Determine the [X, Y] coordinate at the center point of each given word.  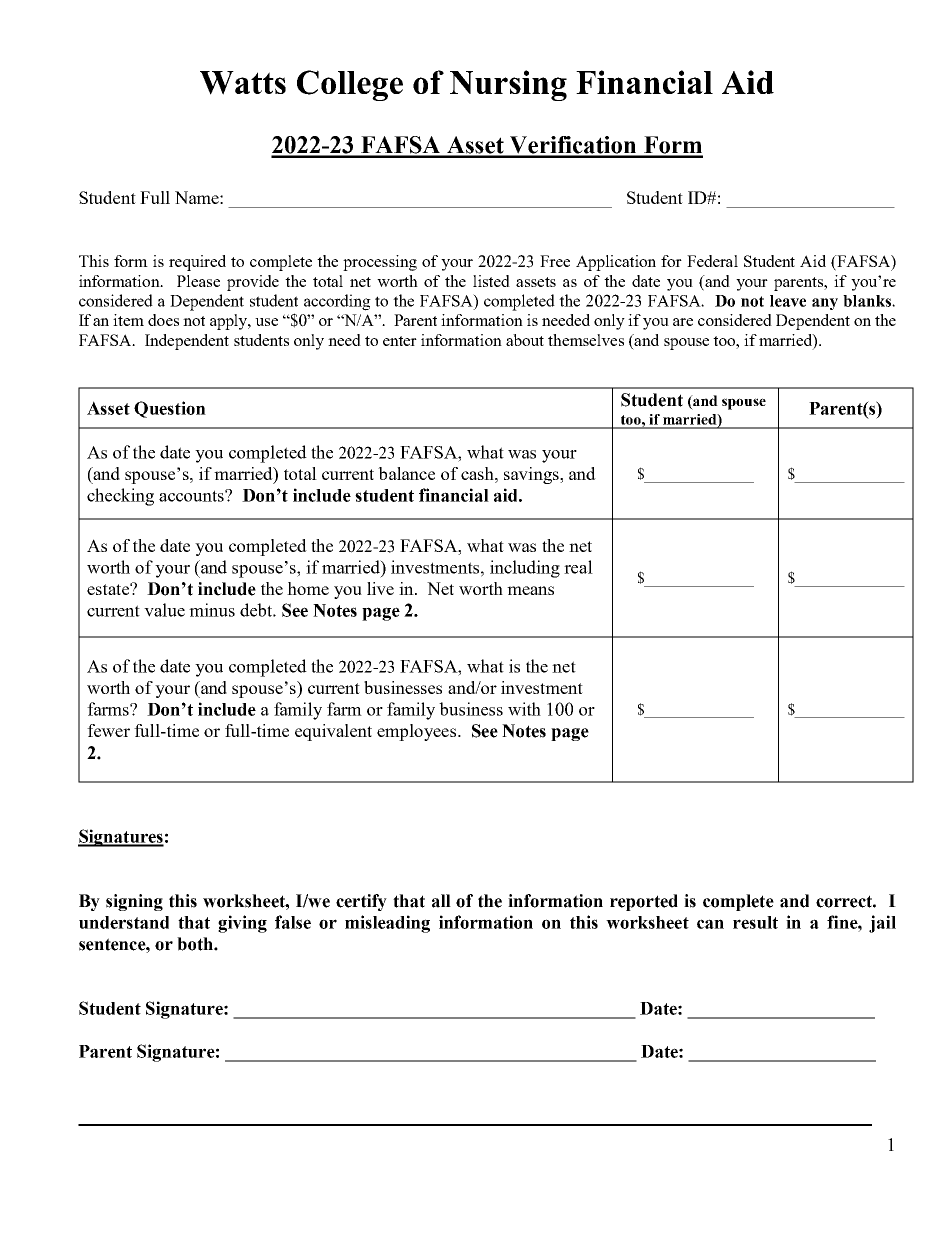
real [578, 567]
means [530, 590]
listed [491, 281]
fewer [108, 730]
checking [120, 497]
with [524, 709]
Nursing [508, 85]
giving [242, 924]
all [441, 901]
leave [788, 301]
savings [532, 475]
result [755, 922]
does [163, 320]
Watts [243, 83]
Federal [712, 261]
